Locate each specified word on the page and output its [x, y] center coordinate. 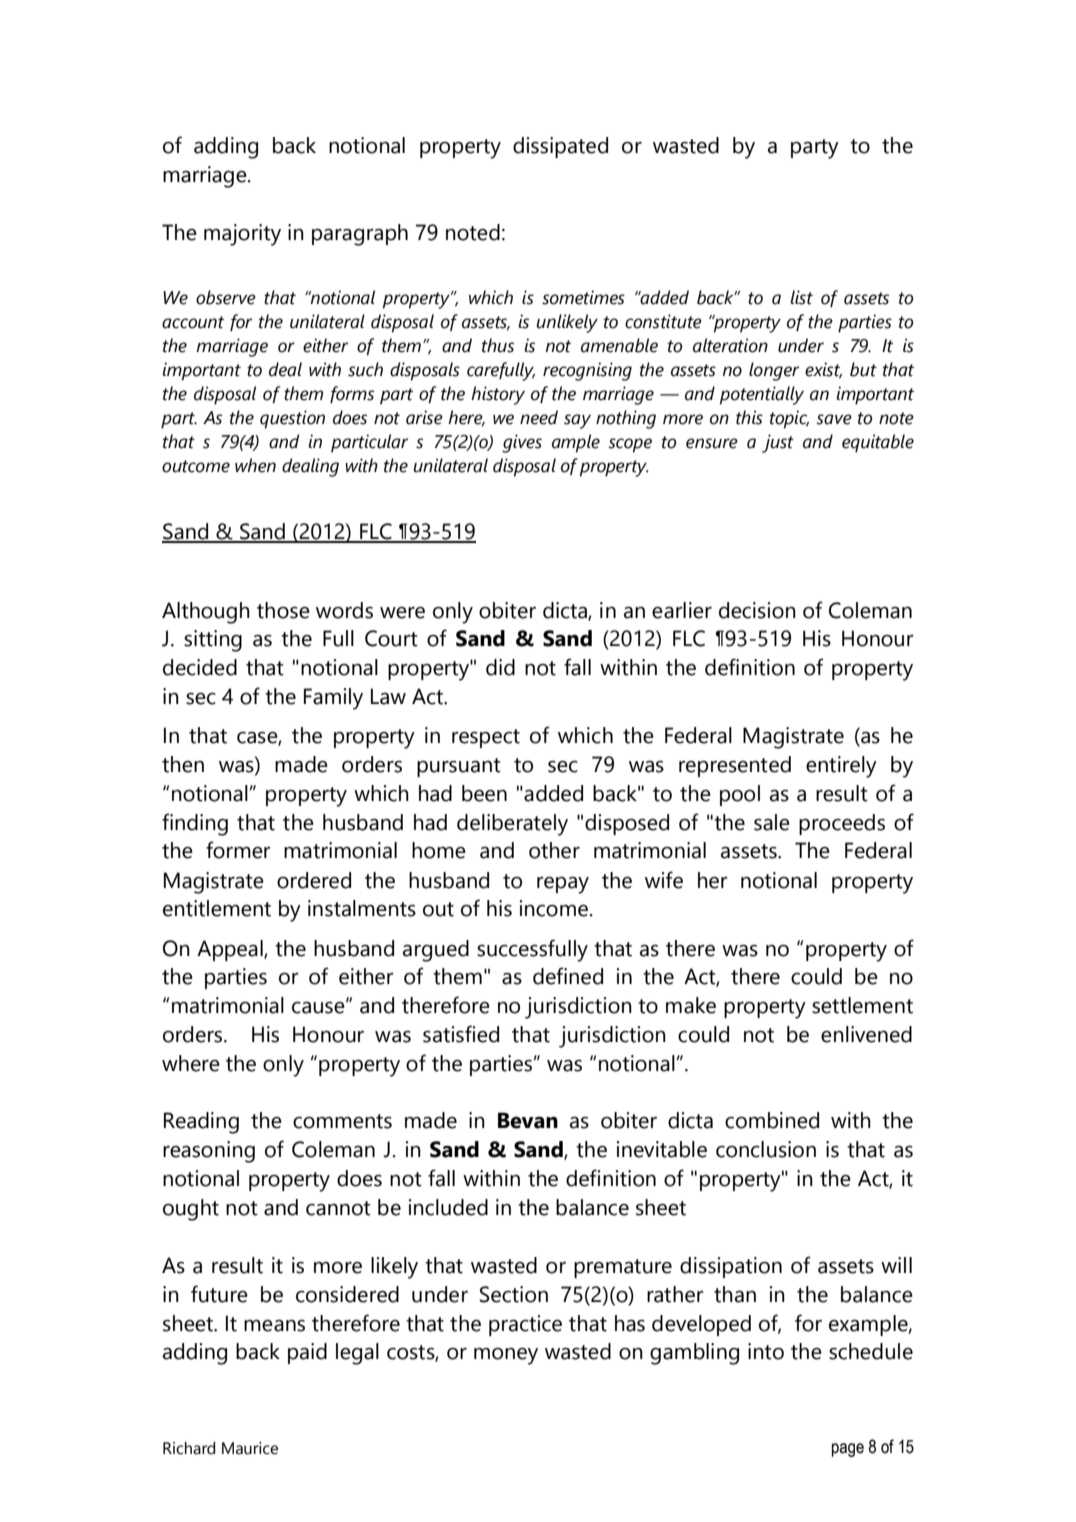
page [848, 1450]
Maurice [250, 1448]
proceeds [842, 824]
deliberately [512, 825]
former [238, 850]
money [506, 1356]
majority [242, 235]
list [801, 297]
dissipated [560, 147]
